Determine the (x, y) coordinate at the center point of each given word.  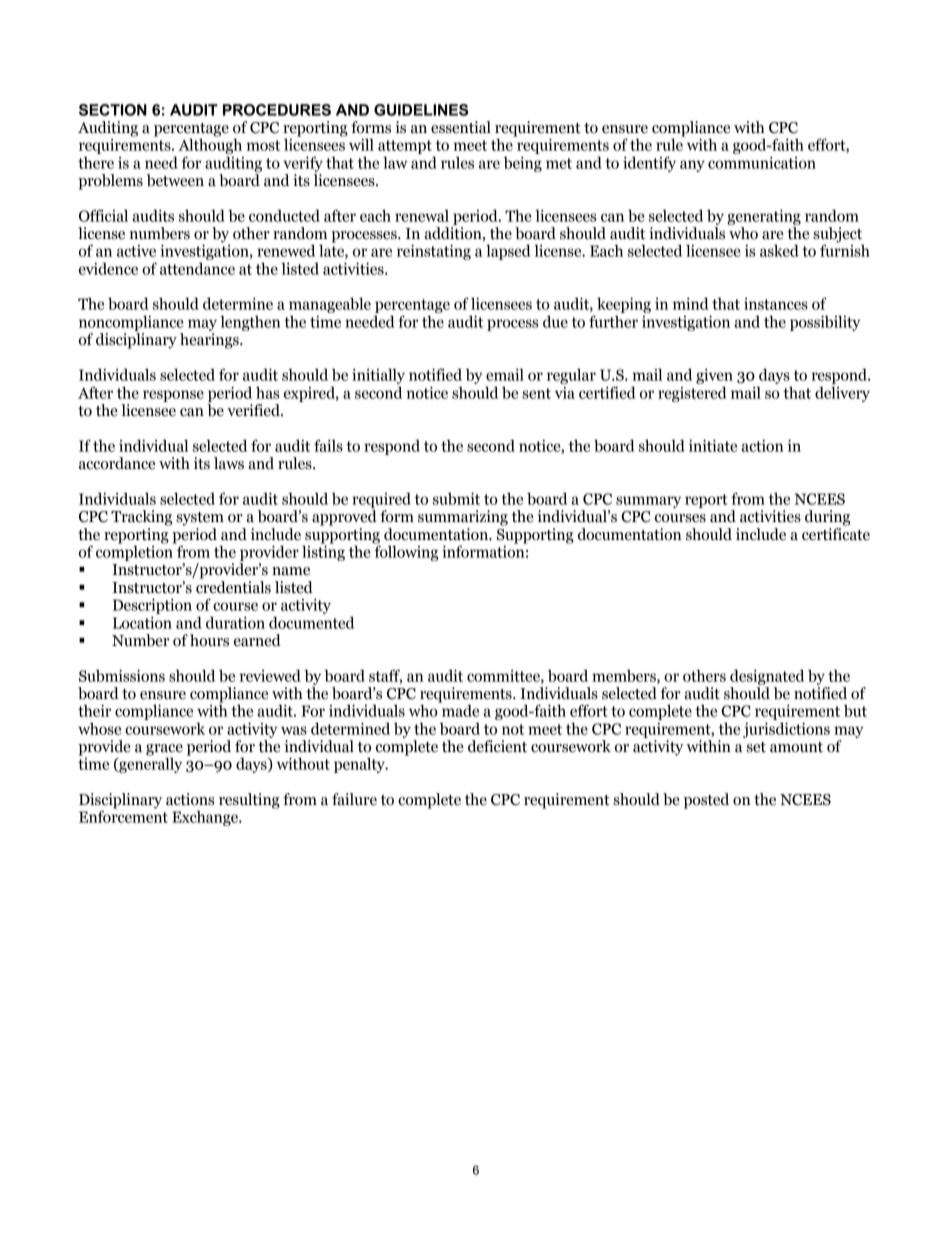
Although (210, 145)
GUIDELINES (421, 110)
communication (762, 162)
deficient (497, 746)
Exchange (206, 818)
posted (706, 801)
